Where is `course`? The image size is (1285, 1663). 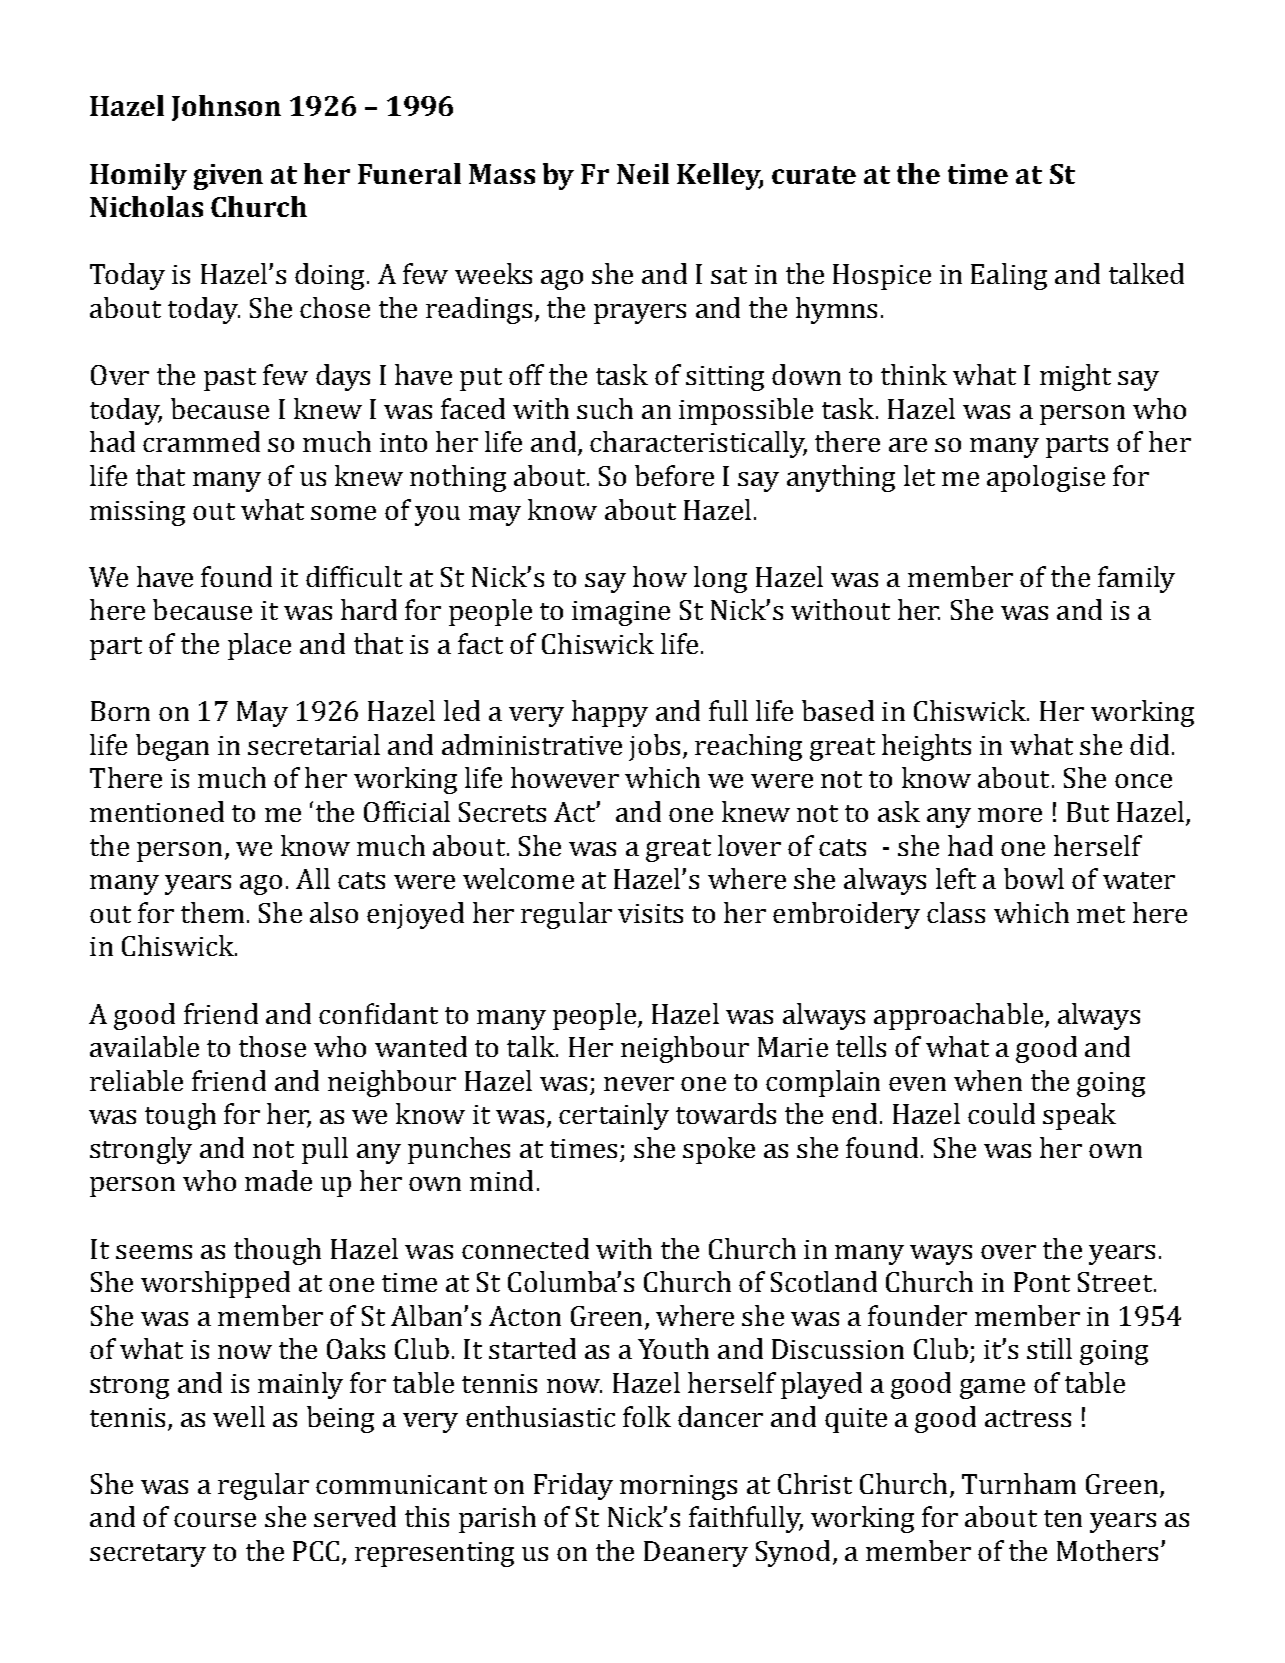 course is located at coordinates (215, 1520).
